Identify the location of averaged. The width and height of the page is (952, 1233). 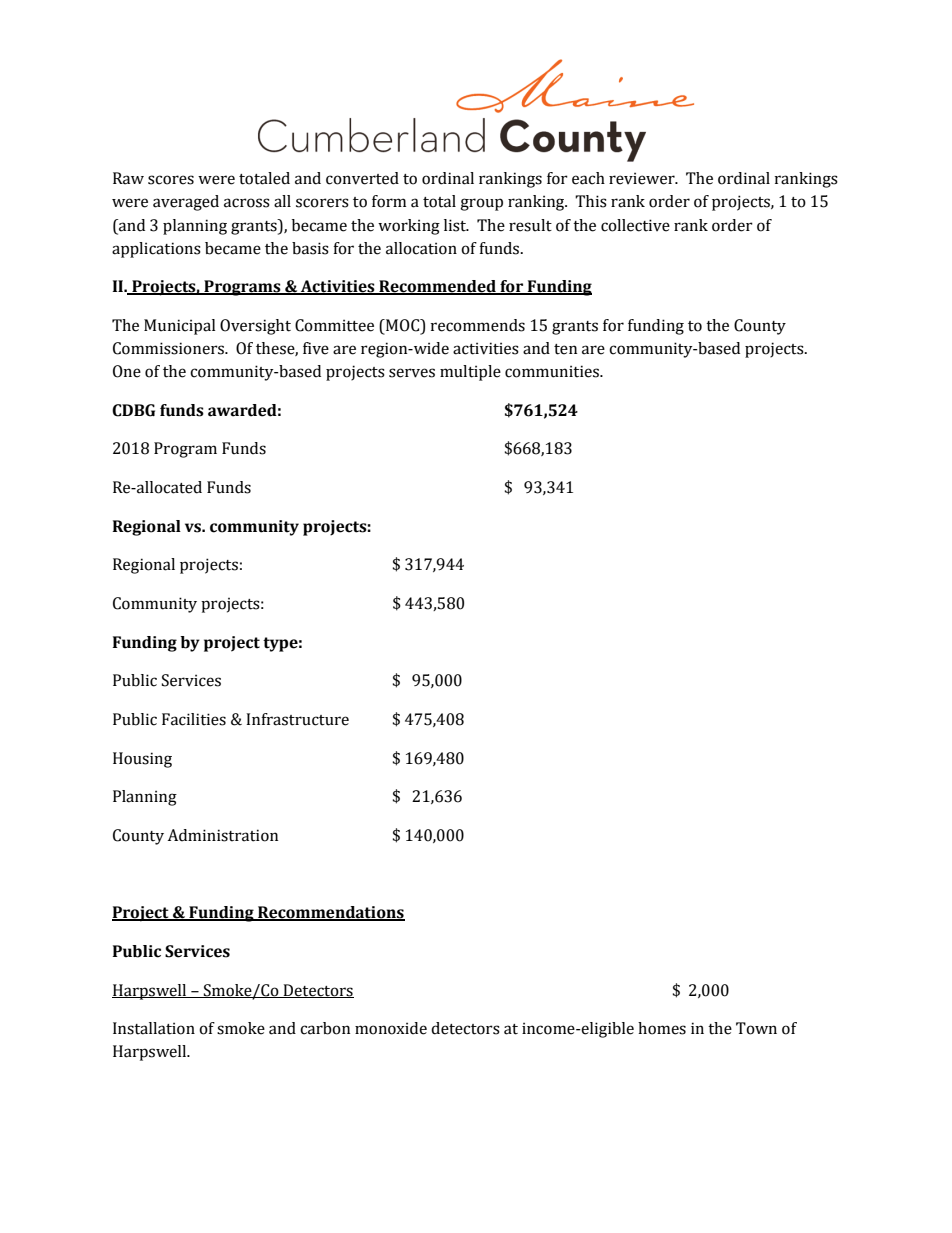
(186, 203).
